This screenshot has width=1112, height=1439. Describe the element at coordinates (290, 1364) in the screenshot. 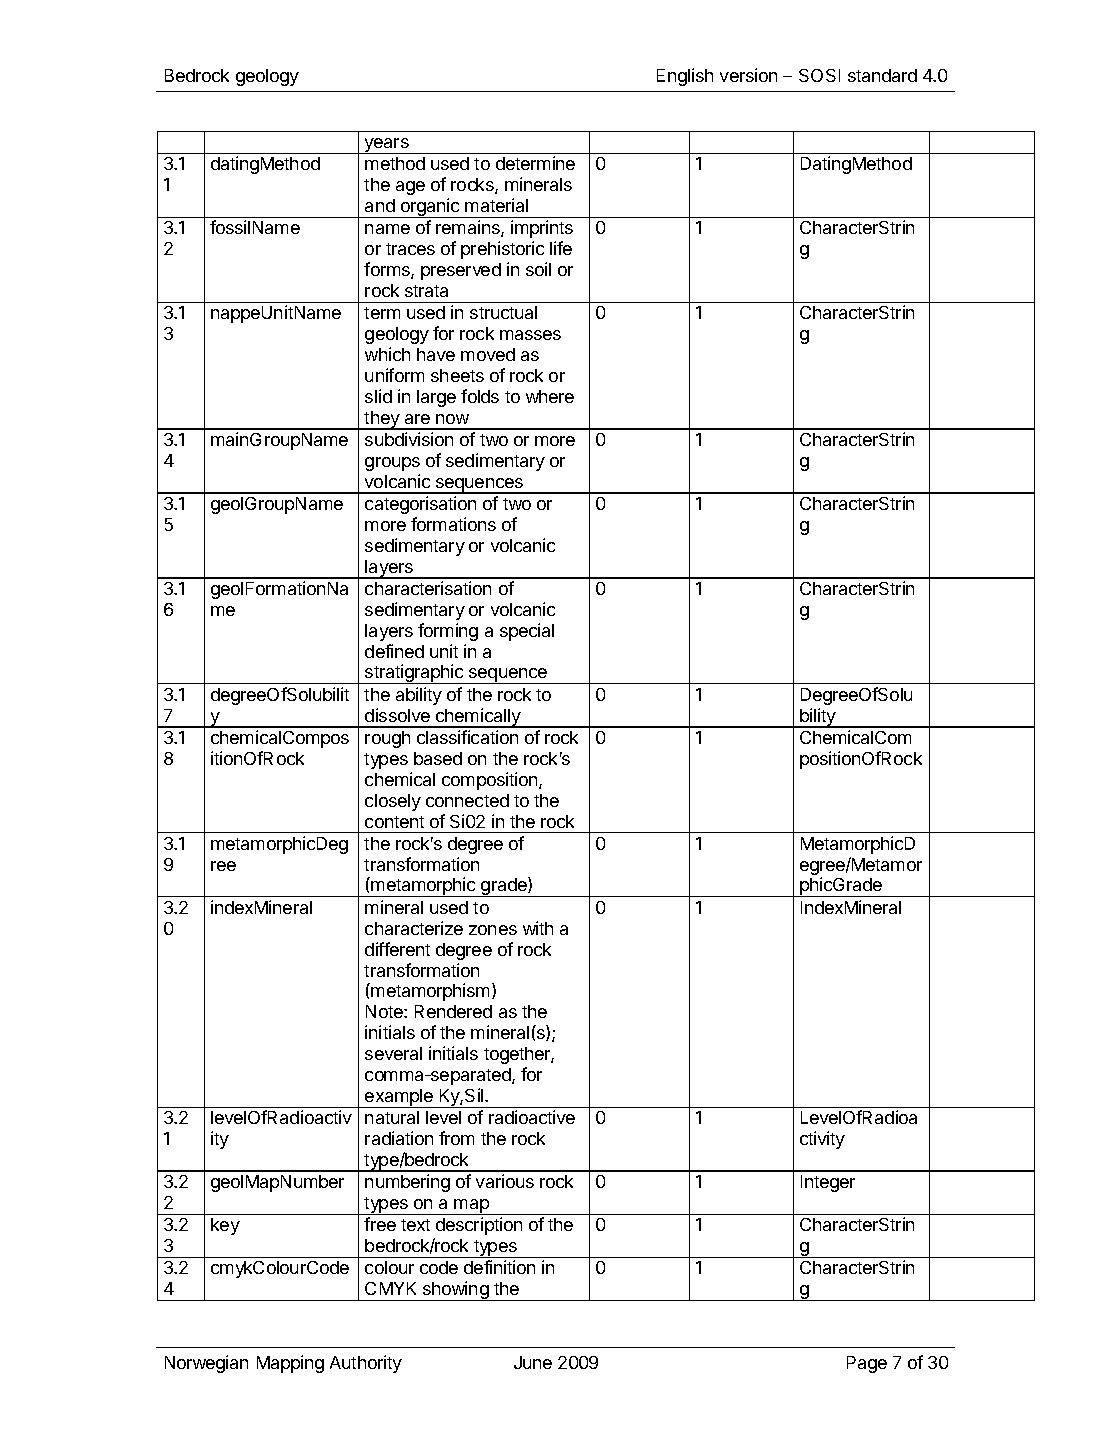

I see `Mapping` at that location.
